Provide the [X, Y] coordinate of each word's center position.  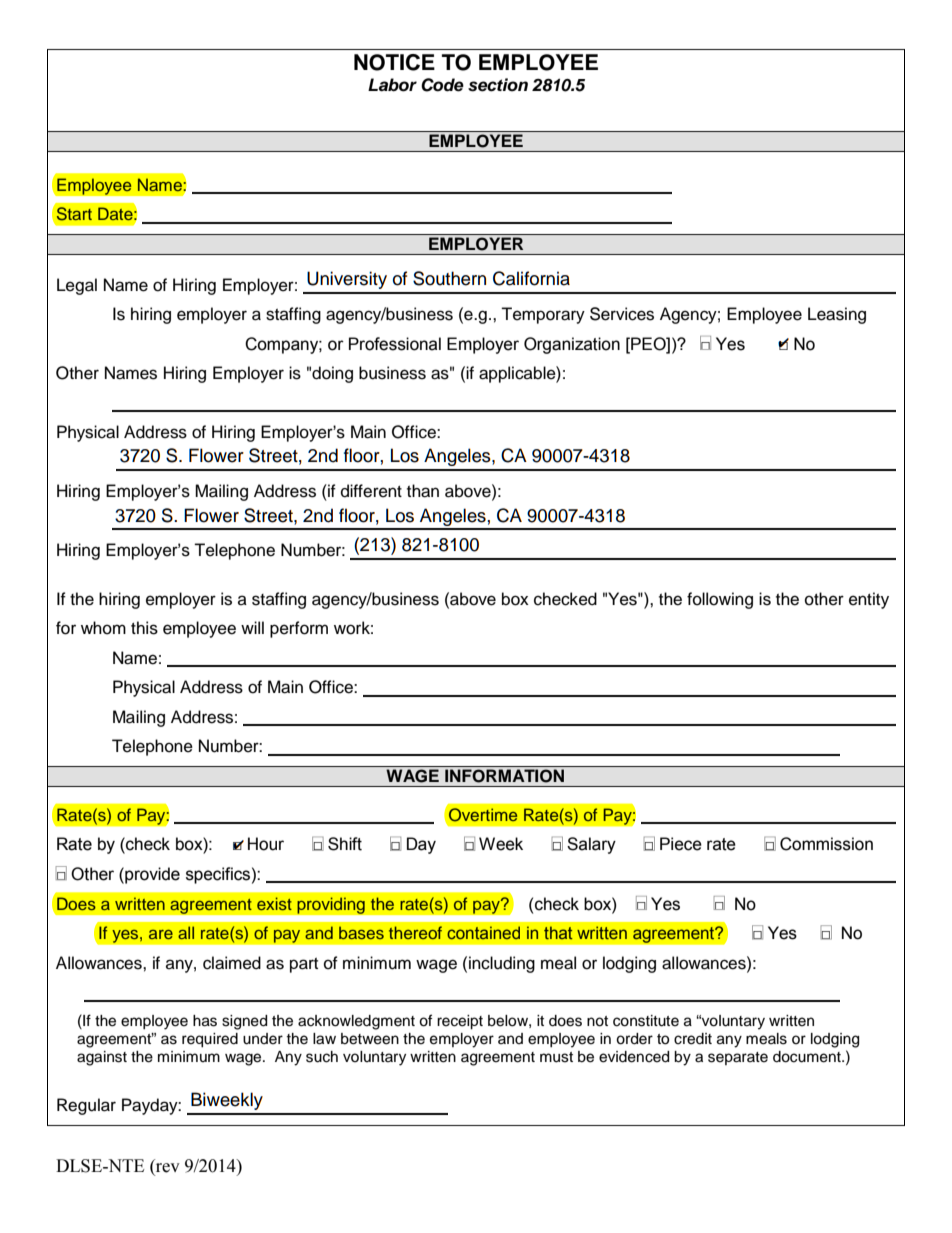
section [498, 85]
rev [167, 1169]
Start [74, 214]
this [144, 628]
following [720, 600]
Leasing [837, 315]
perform [299, 629]
